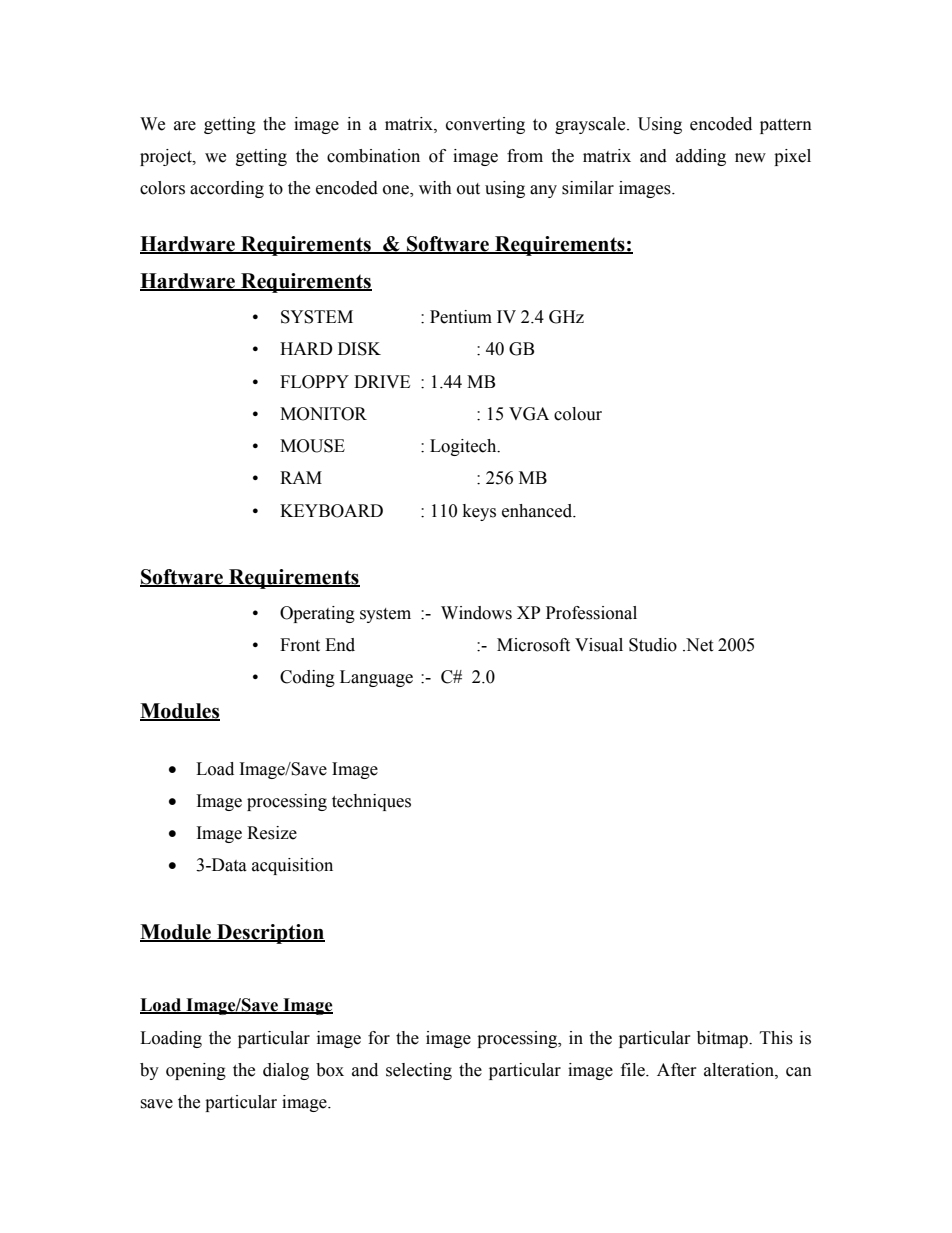 The height and width of the image is (1233, 952). What do you see at coordinates (292, 866) in the image?
I see `acquisition` at bounding box center [292, 866].
